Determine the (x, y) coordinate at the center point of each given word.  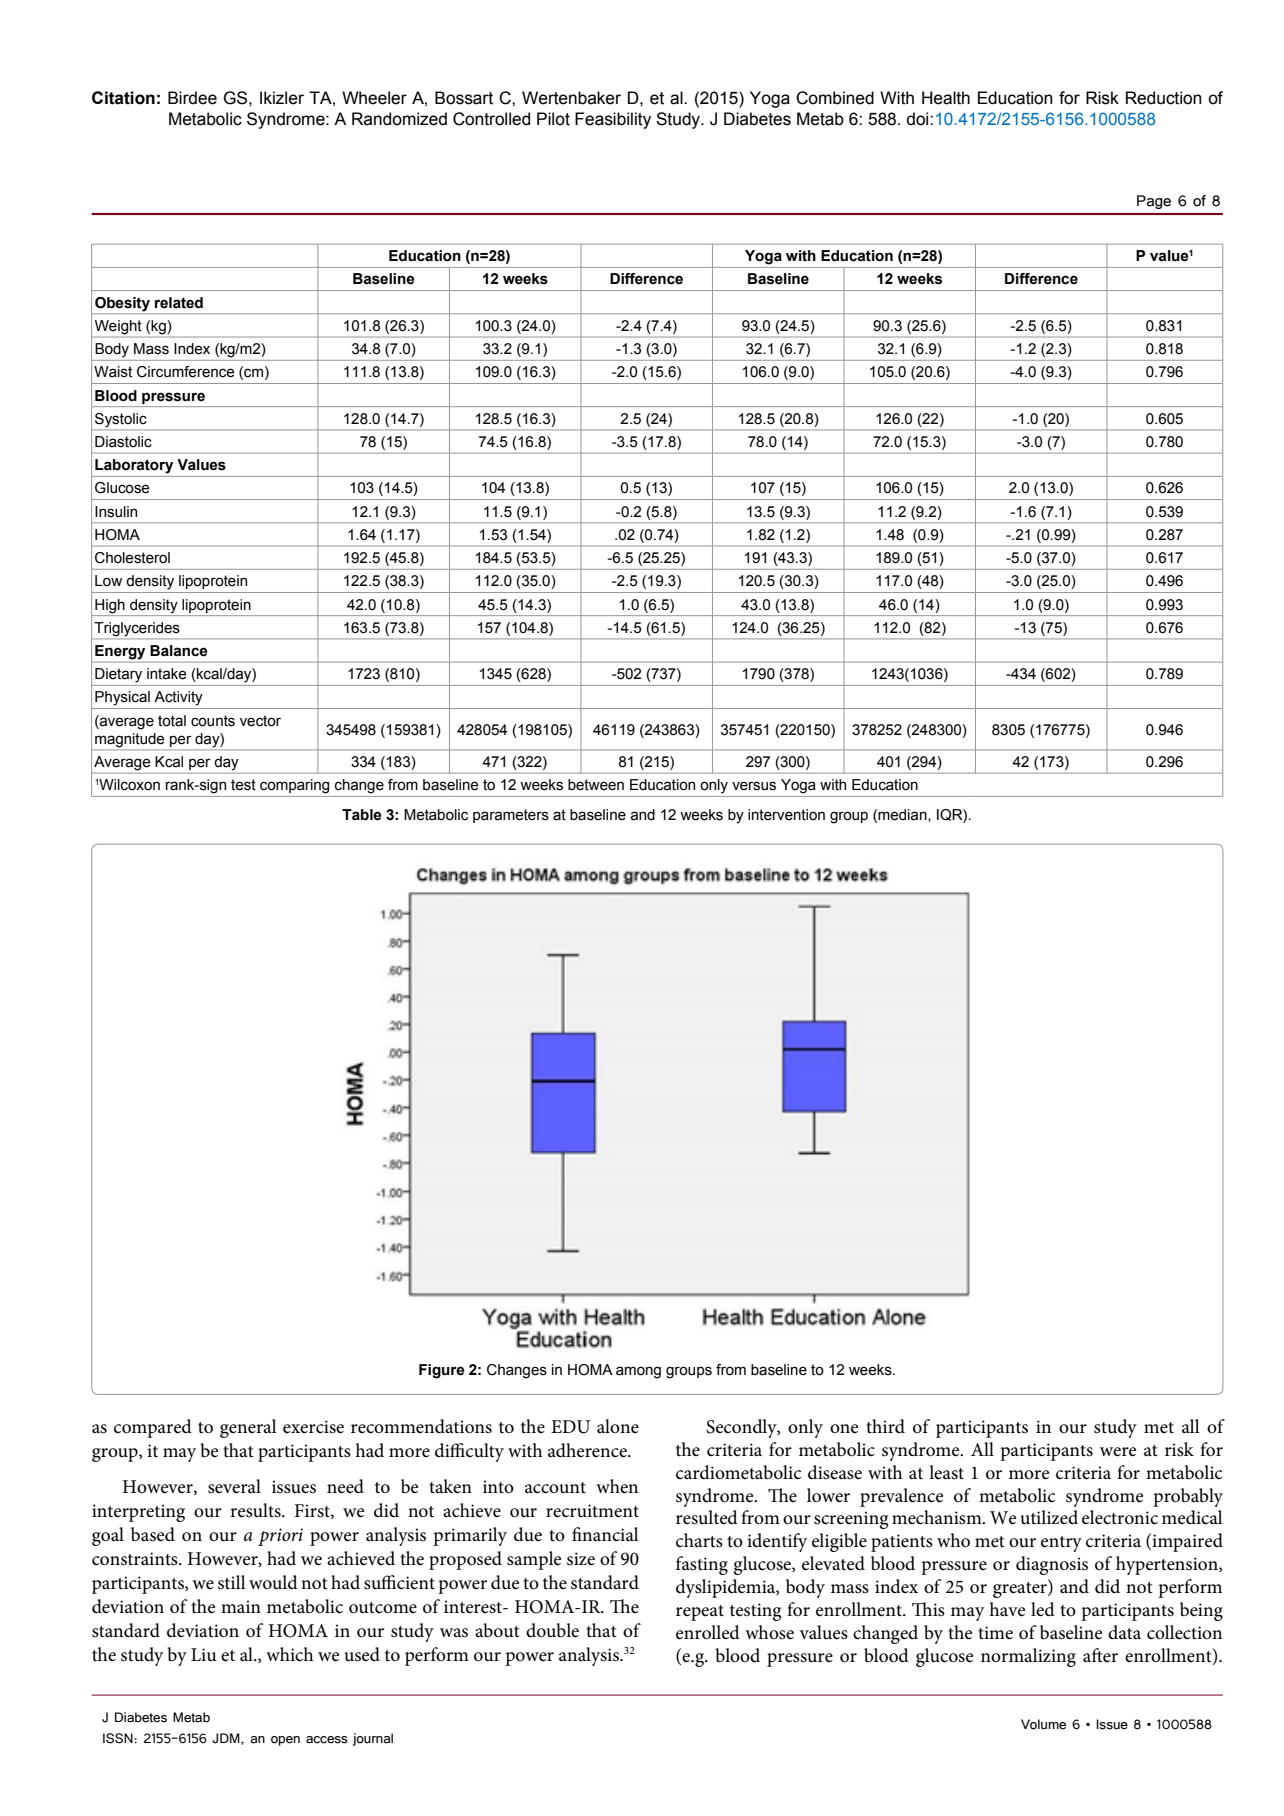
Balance (178, 651)
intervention (786, 815)
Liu (204, 1655)
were (1118, 1452)
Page (1154, 202)
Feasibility (613, 120)
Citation (123, 98)
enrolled (708, 1632)
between (596, 785)
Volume (1043, 1724)
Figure (441, 1371)
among (638, 1372)
